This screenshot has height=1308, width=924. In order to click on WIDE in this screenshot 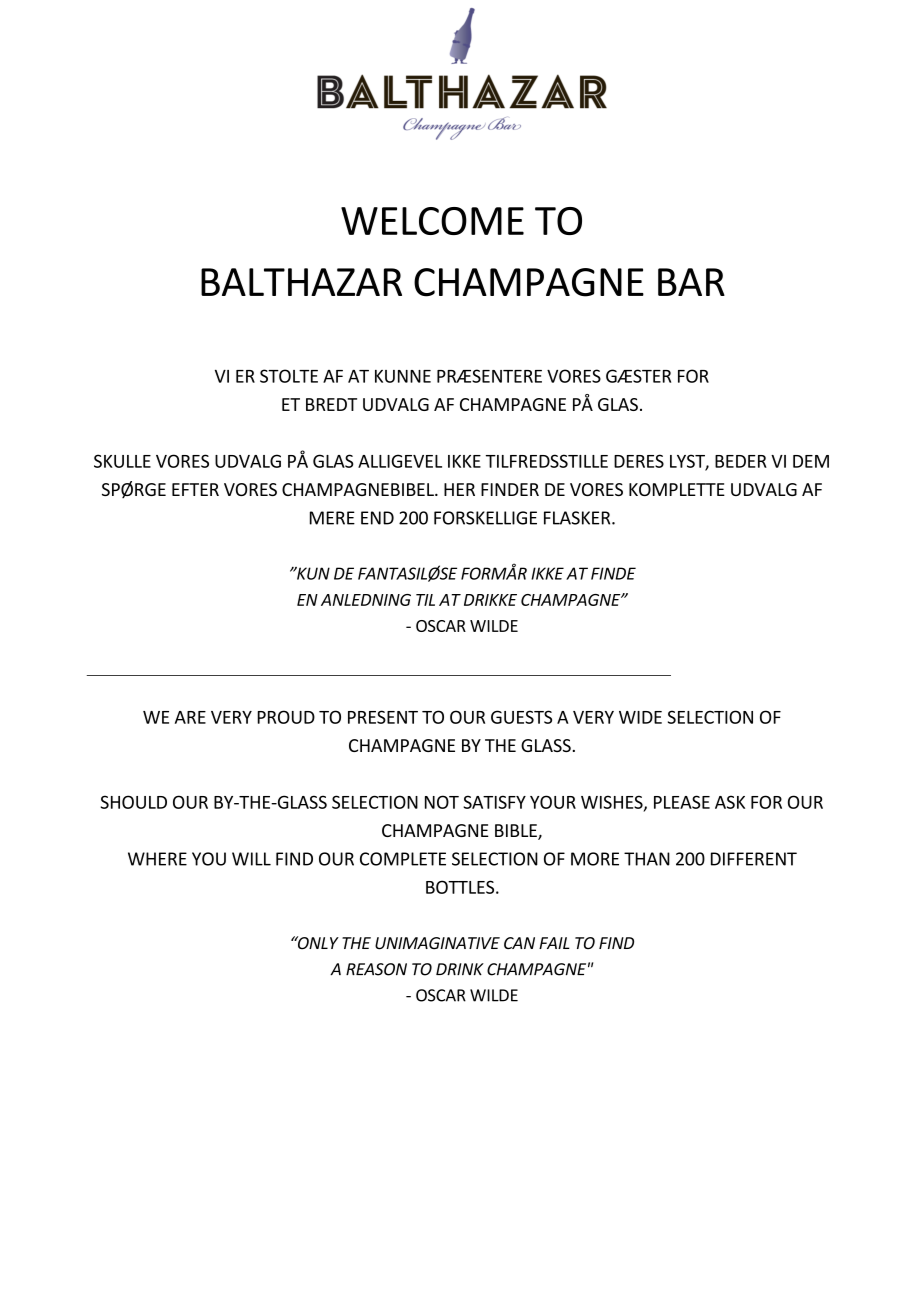, I will do `click(640, 717)`.
